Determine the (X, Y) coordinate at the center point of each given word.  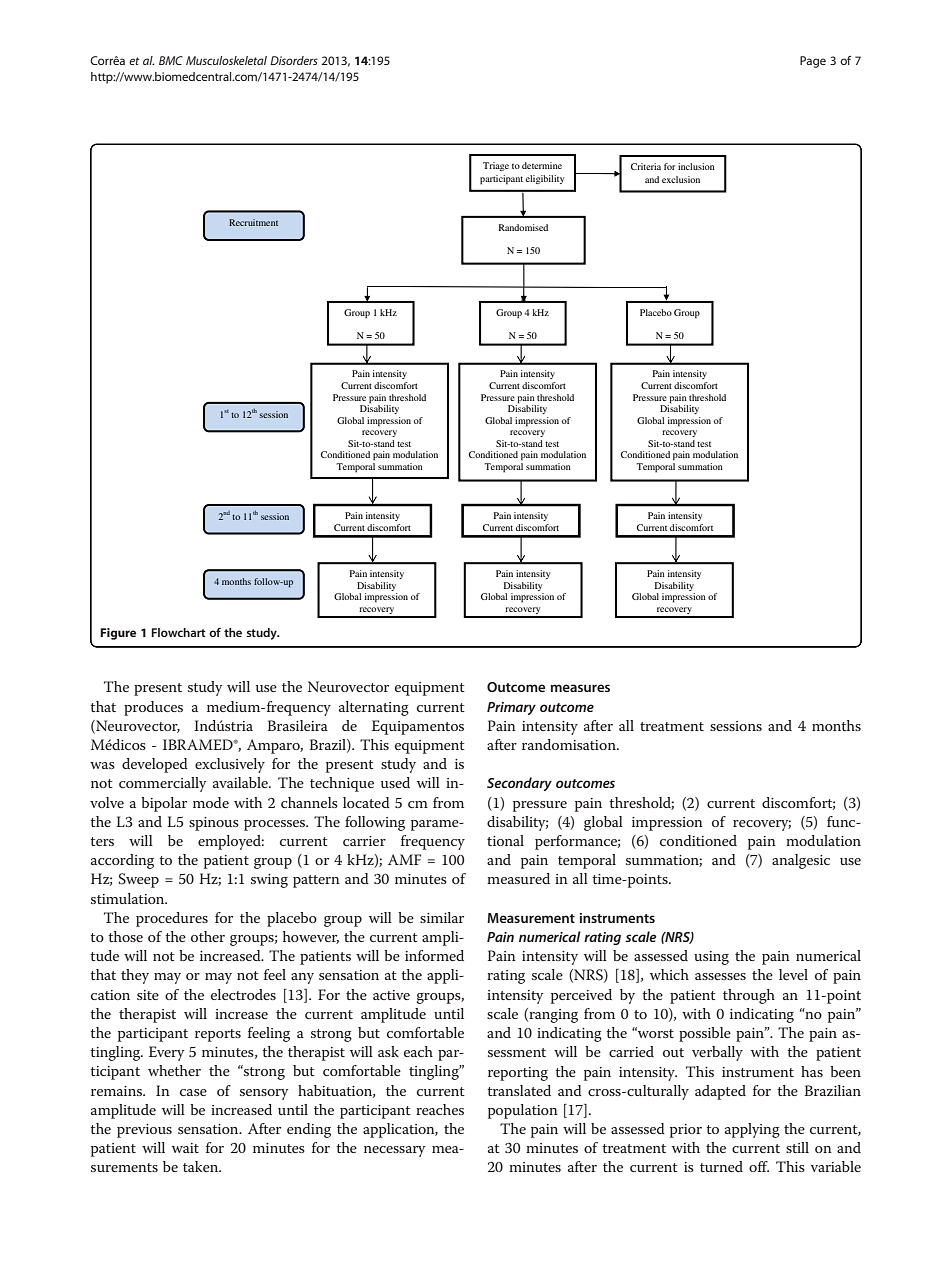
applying (752, 1130)
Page (813, 62)
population (523, 1111)
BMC (171, 60)
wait (185, 1148)
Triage (496, 166)
